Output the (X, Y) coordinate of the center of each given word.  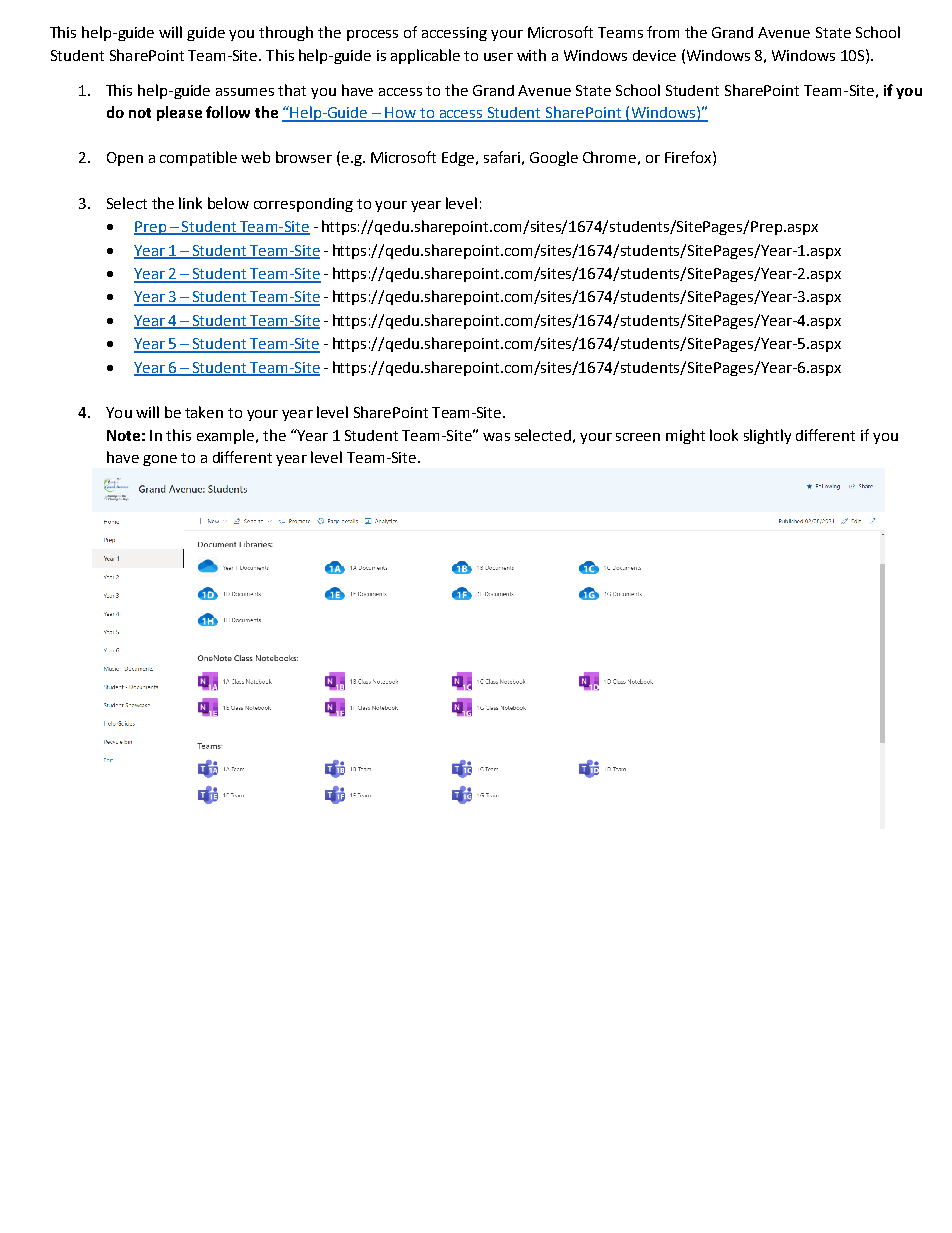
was (496, 437)
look (724, 435)
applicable (425, 56)
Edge (459, 159)
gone (160, 460)
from (663, 32)
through (286, 33)
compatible (198, 158)
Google (554, 158)
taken (204, 412)
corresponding (303, 205)
